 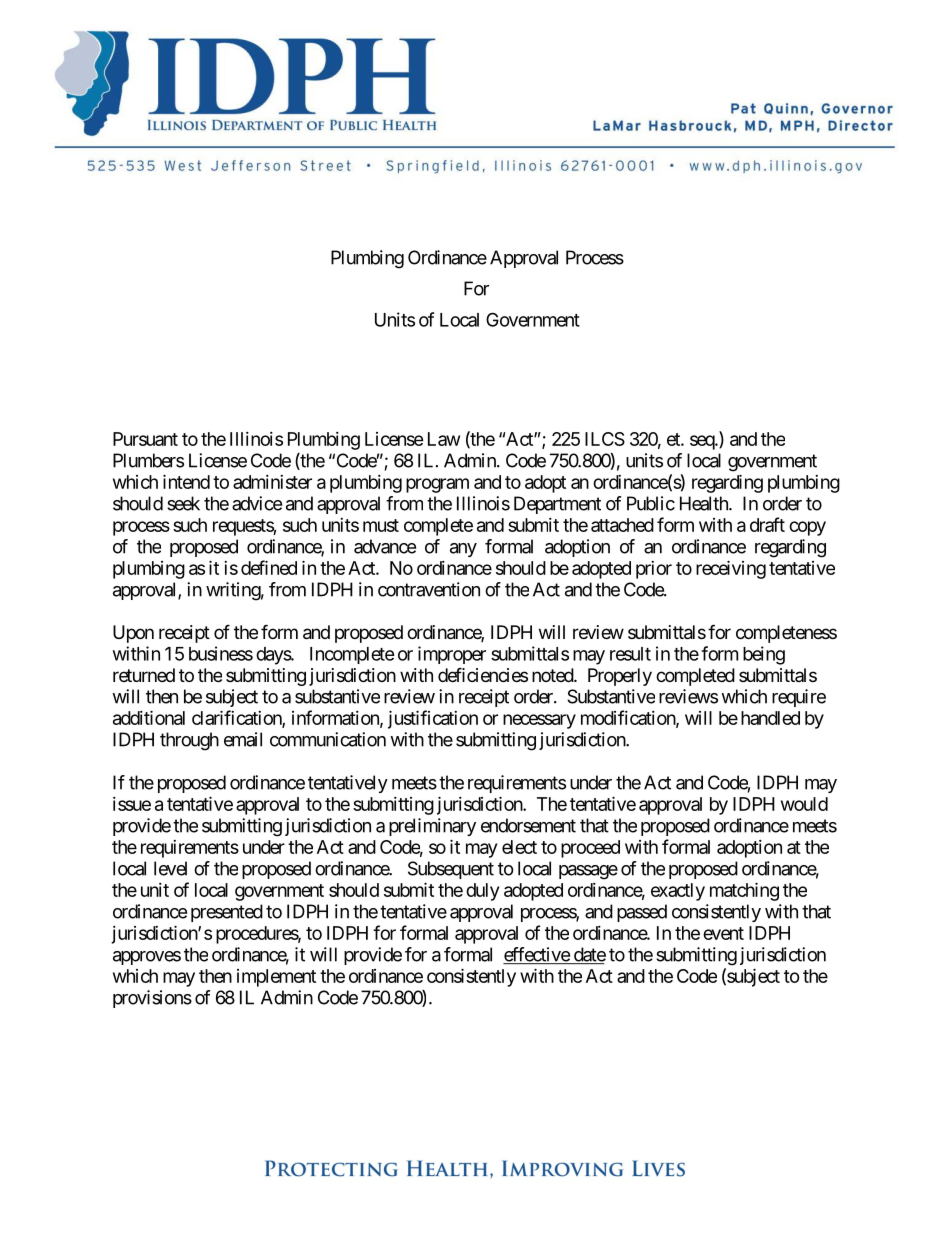 I want to click on event, so click(x=723, y=933).
